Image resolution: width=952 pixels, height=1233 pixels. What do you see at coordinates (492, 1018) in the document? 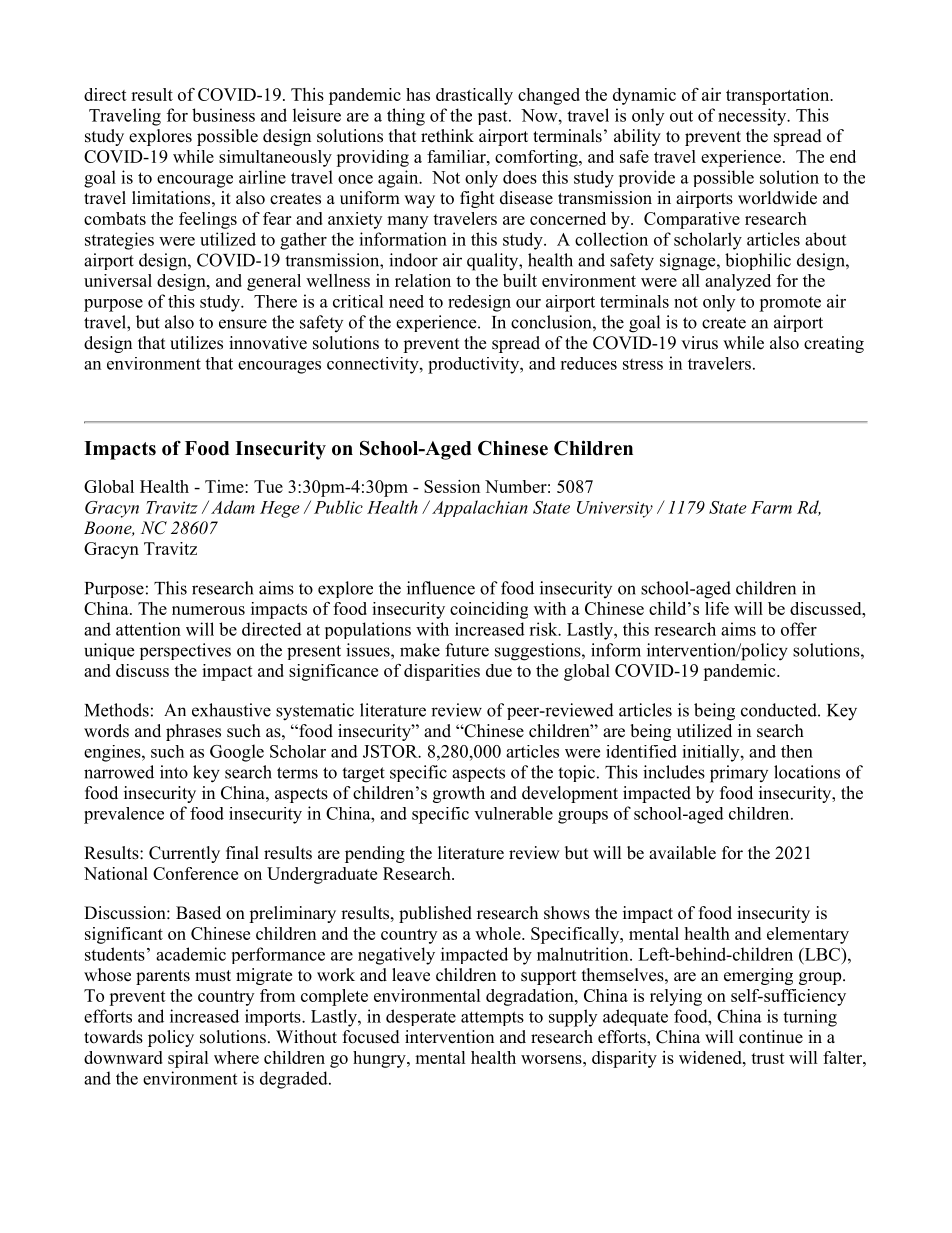
I see `attempts` at bounding box center [492, 1018].
